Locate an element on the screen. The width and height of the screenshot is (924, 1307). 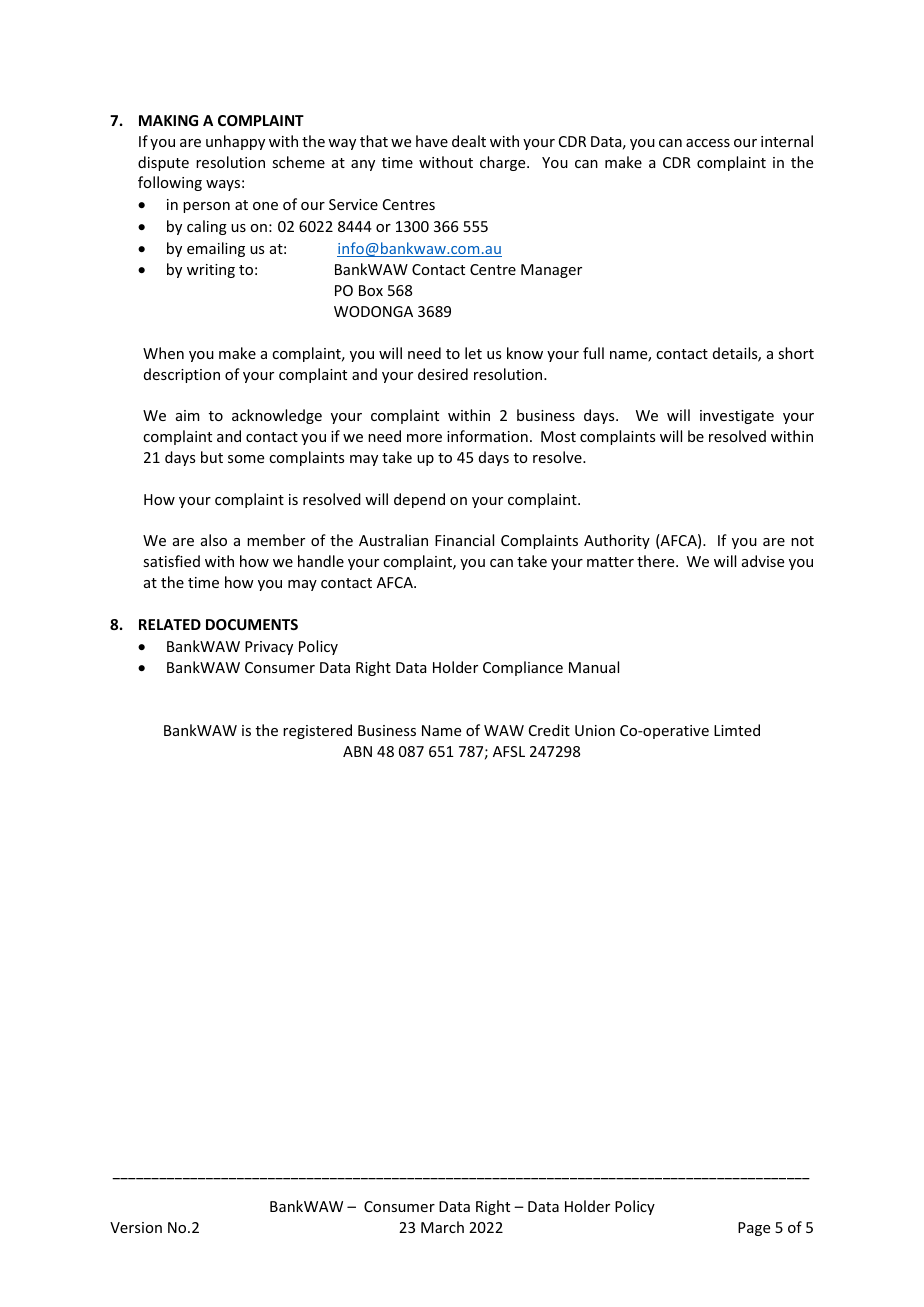
March is located at coordinates (442, 1227).
